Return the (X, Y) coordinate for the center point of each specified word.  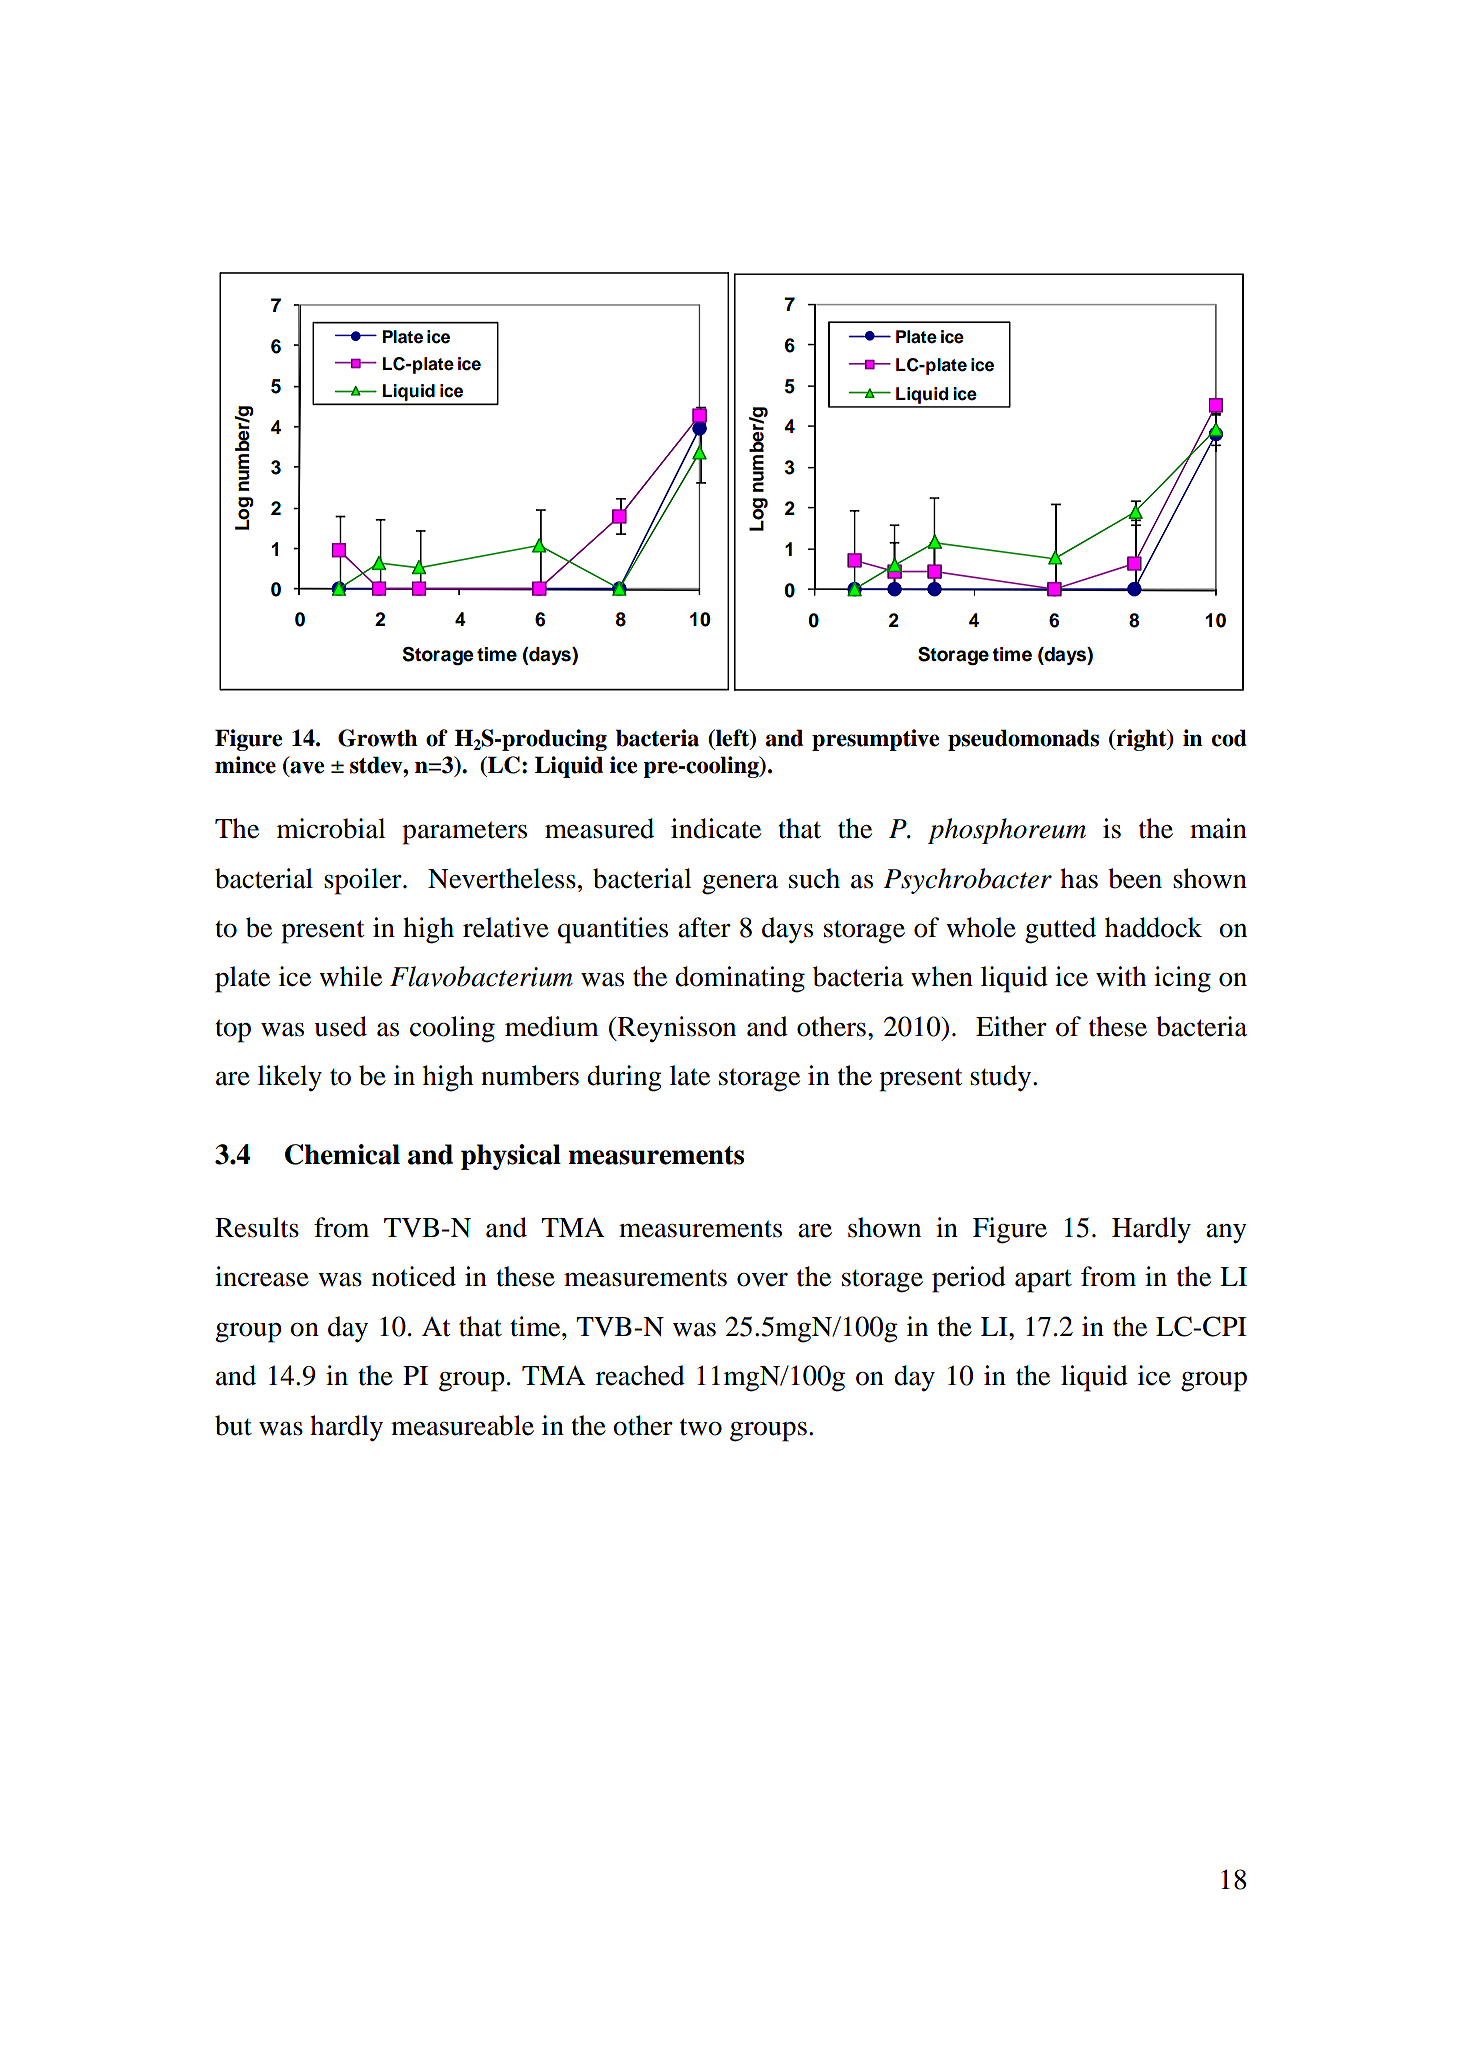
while (350, 976)
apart (1043, 1281)
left (732, 739)
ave (306, 768)
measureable (462, 1425)
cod (1229, 738)
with (1121, 976)
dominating (740, 979)
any (1226, 1234)
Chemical (342, 1154)
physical (511, 1157)
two (701, 1427)
